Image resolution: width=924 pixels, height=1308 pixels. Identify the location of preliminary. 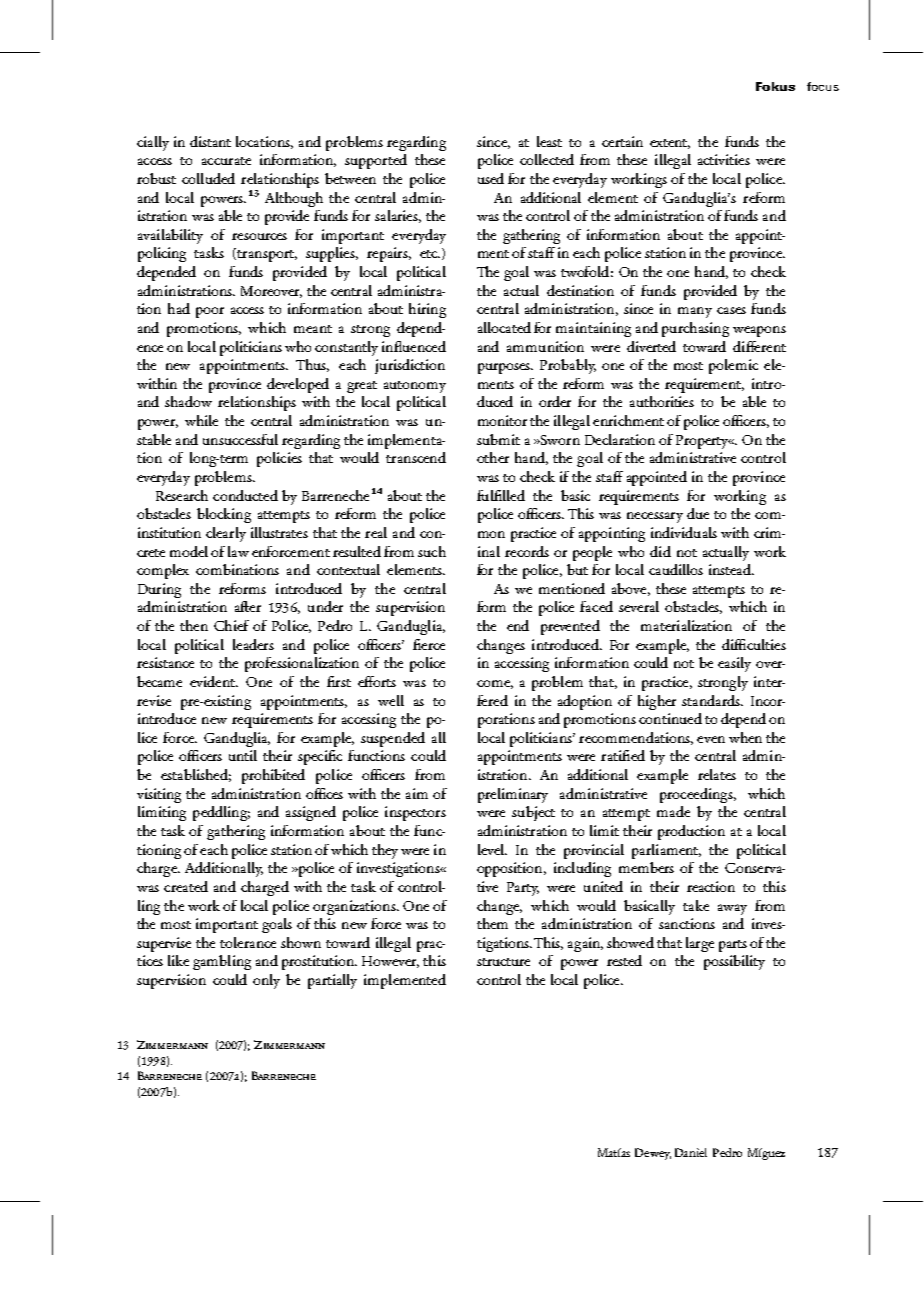
(513, 795).
